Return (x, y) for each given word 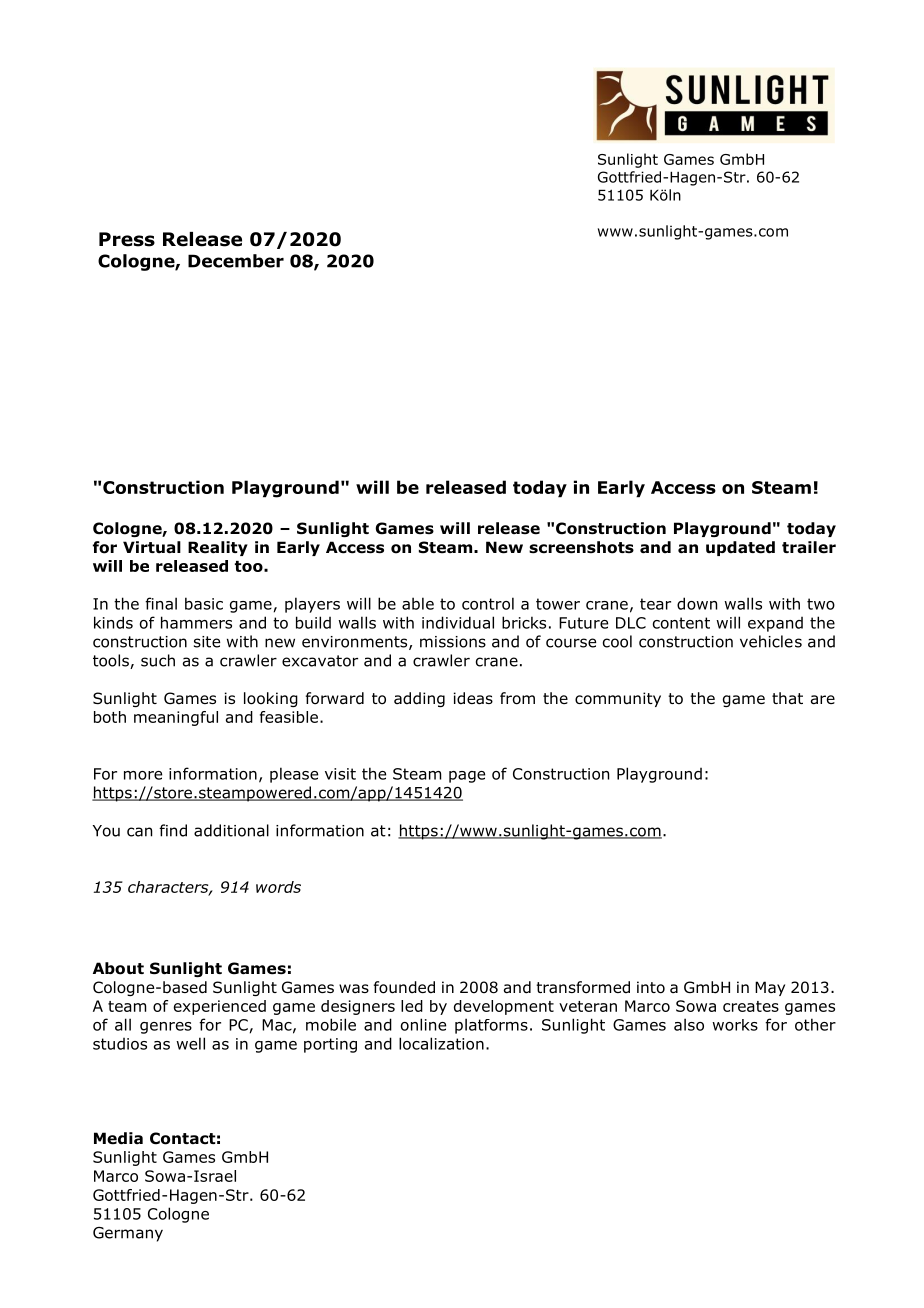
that (787, 698)
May (770, 988)
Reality (218, 548)
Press (127, 239)
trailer (809, 547)
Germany (128, 1234)
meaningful (176, 718)
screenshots (581, 547)
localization (441, 1043)
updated (740, 548)
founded (404, 987)
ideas (473, 698)
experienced (220, 1007)
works (735, 1025)
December (236, 261)
